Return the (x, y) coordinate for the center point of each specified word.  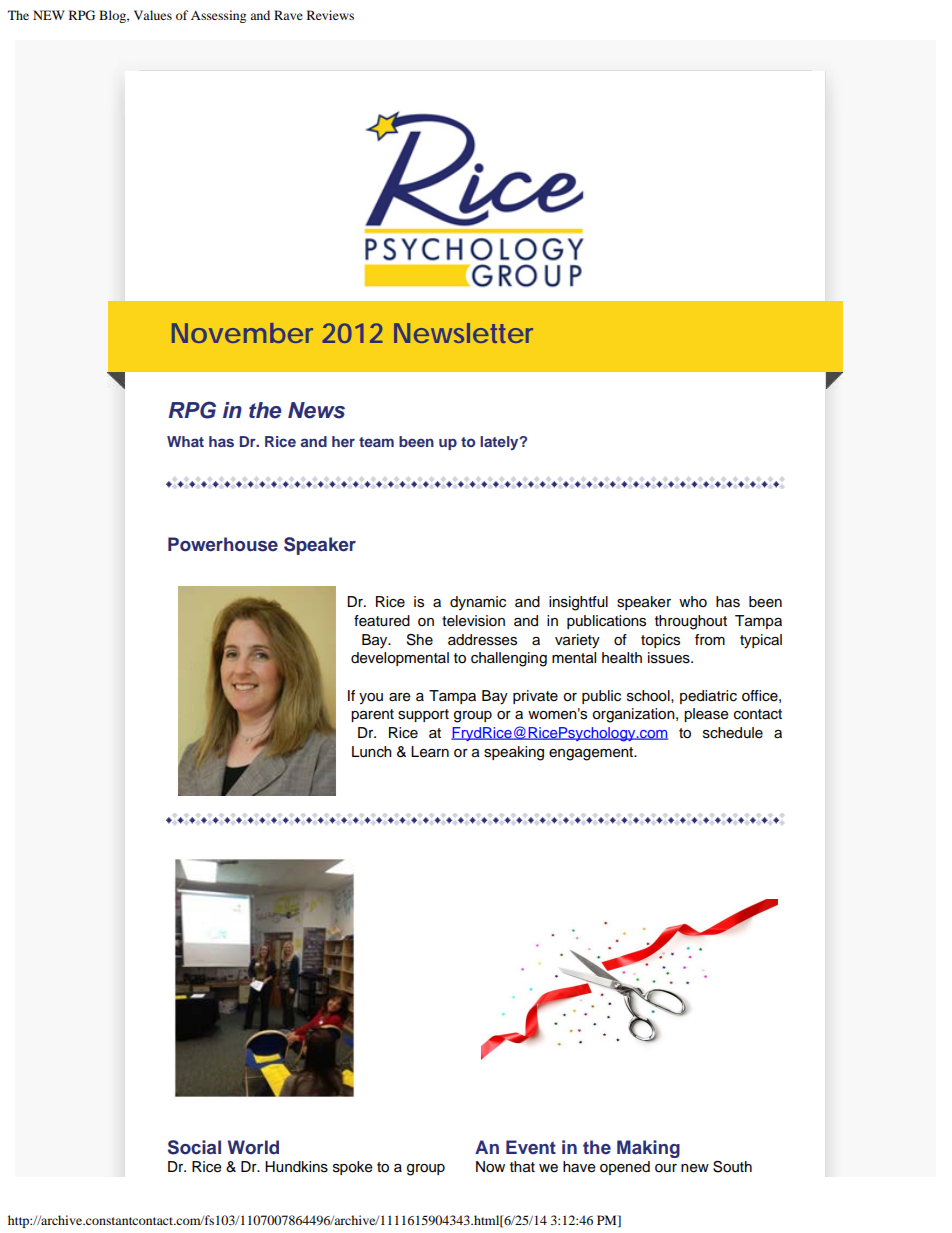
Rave (288, 15)
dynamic (478, 603)
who (693, 602)
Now (490, 1167)
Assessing (218, 16)
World (253, 1147)
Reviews (330, 15)
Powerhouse (223, 544)
